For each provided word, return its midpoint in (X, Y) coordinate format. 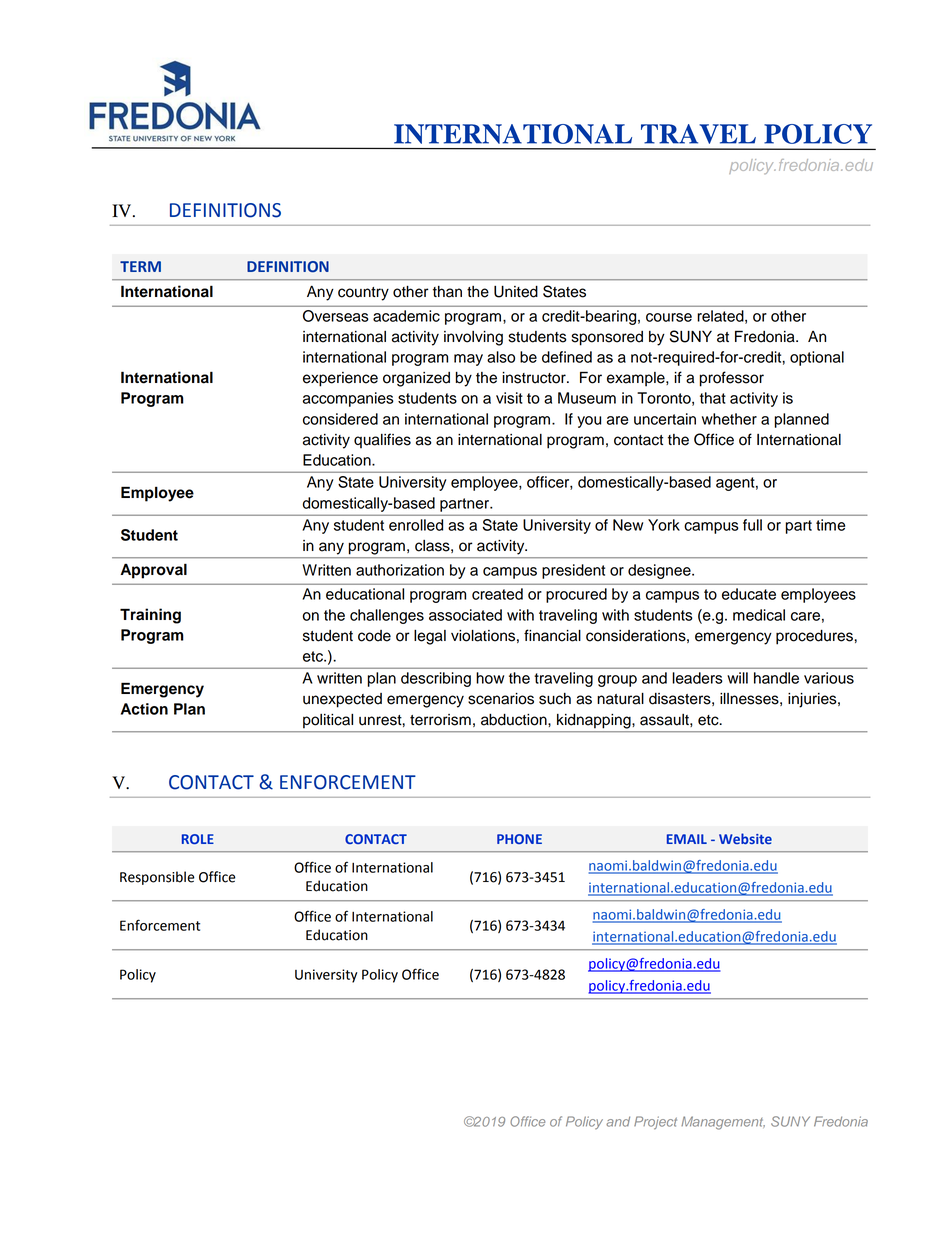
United (516, 292)
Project (655, 1123)
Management (723, 1123)
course (669, 317)
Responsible (157, 878)
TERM (140, 266)
